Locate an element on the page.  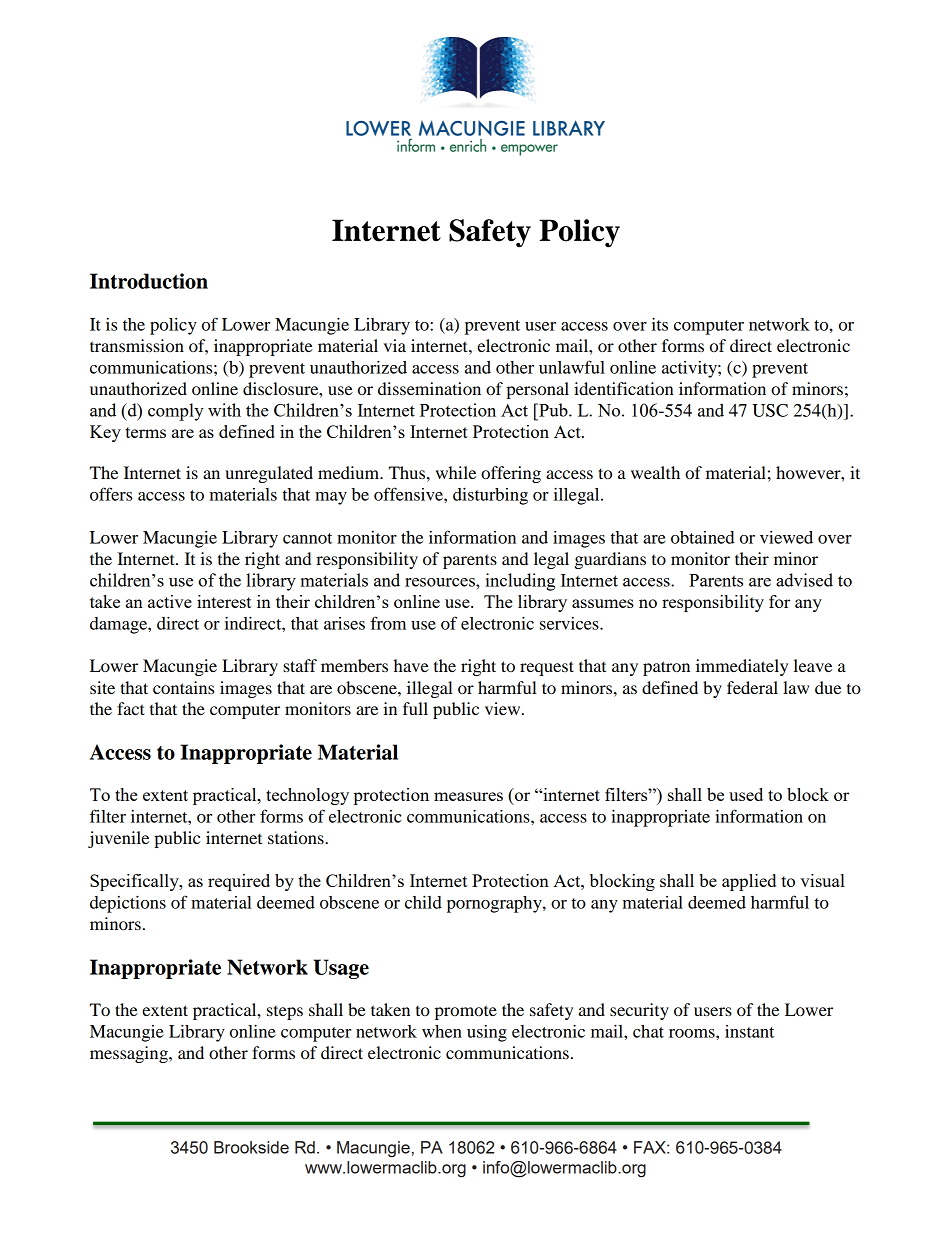
have is located at coordinates (411, 665).
